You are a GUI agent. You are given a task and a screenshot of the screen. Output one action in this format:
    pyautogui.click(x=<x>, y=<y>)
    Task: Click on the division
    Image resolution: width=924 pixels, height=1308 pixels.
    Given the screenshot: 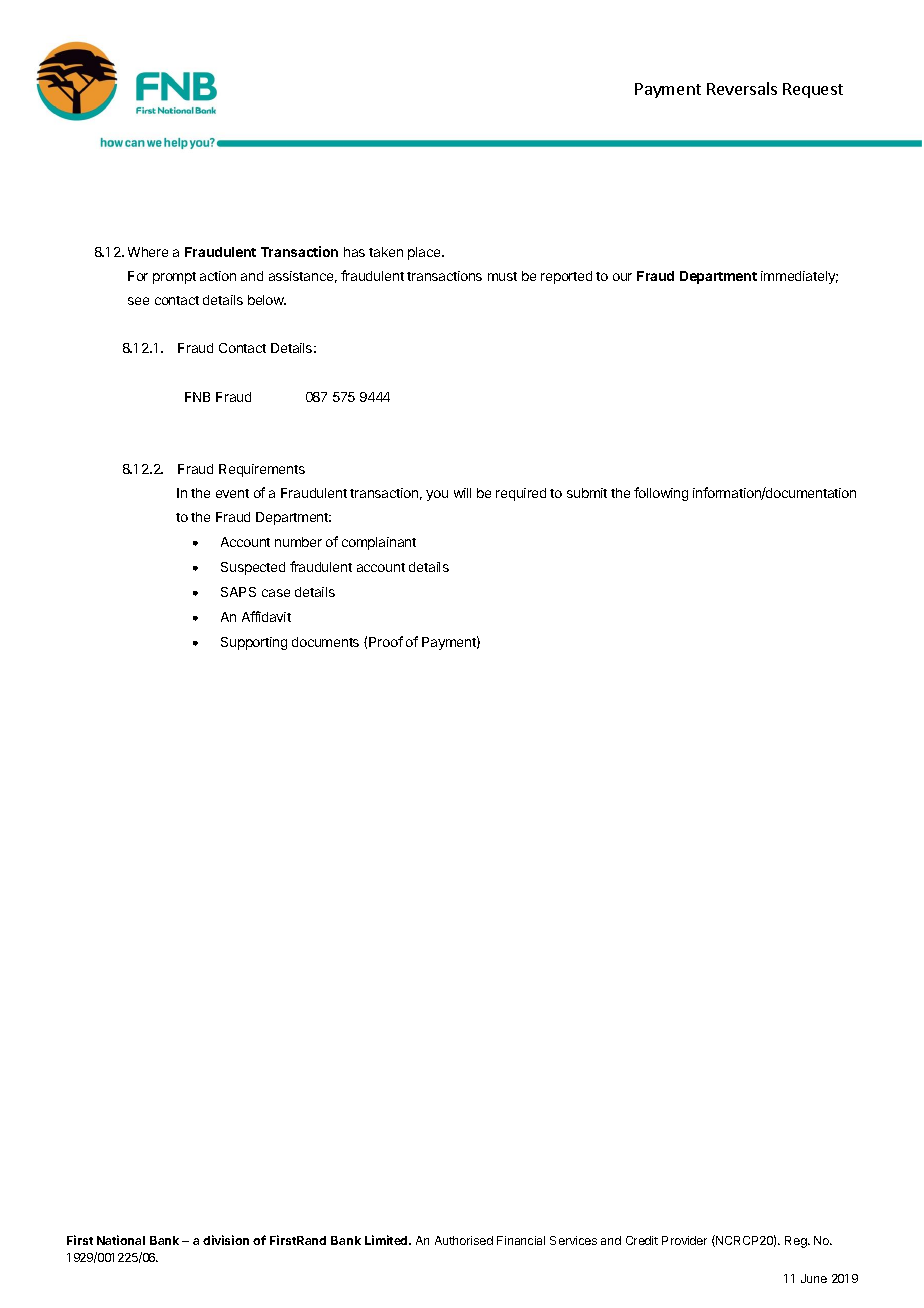 What is the action you would take?
    pyautogui.click(x=226, y=1240)
